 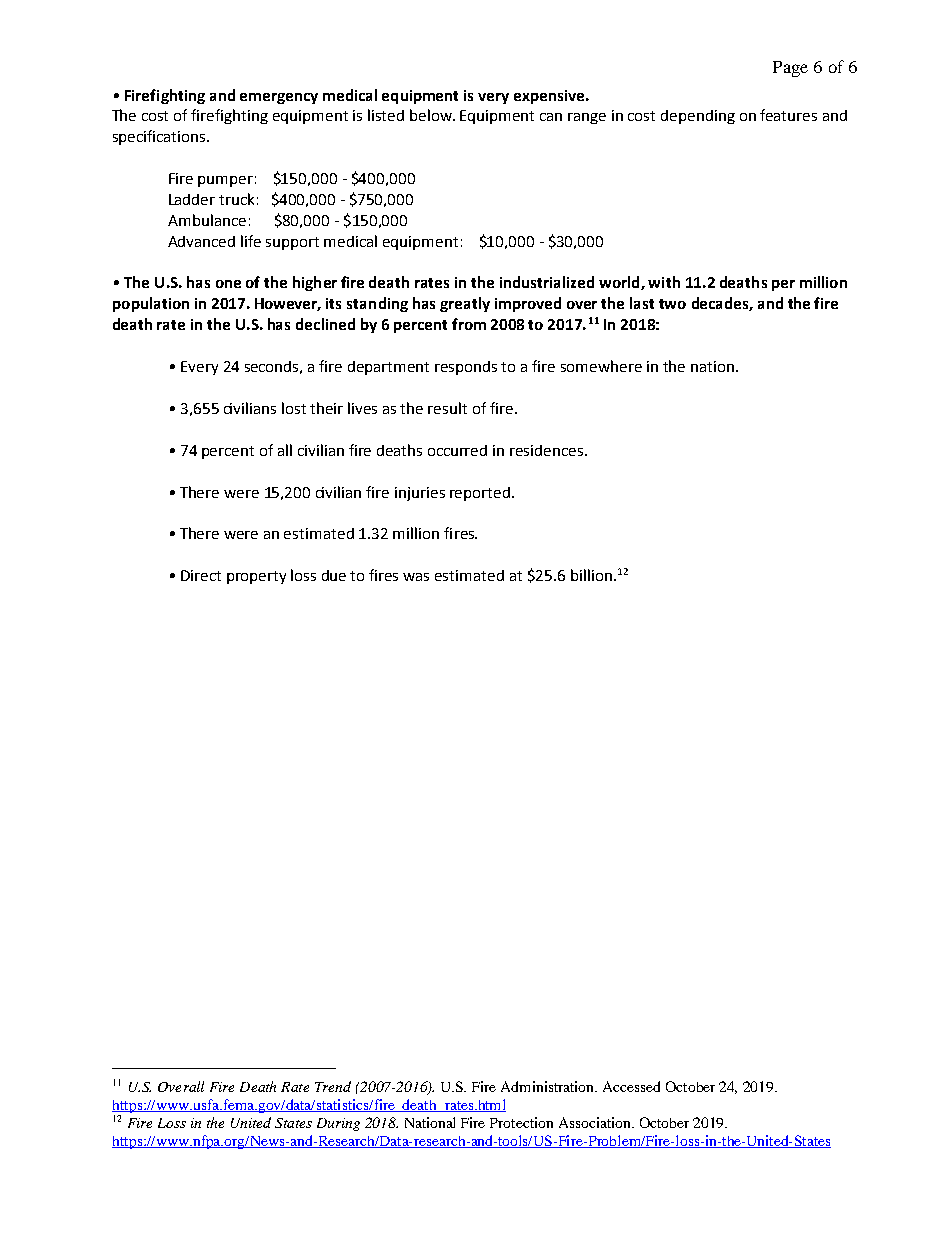 I want to click on one, so click(x=228, y=284).
